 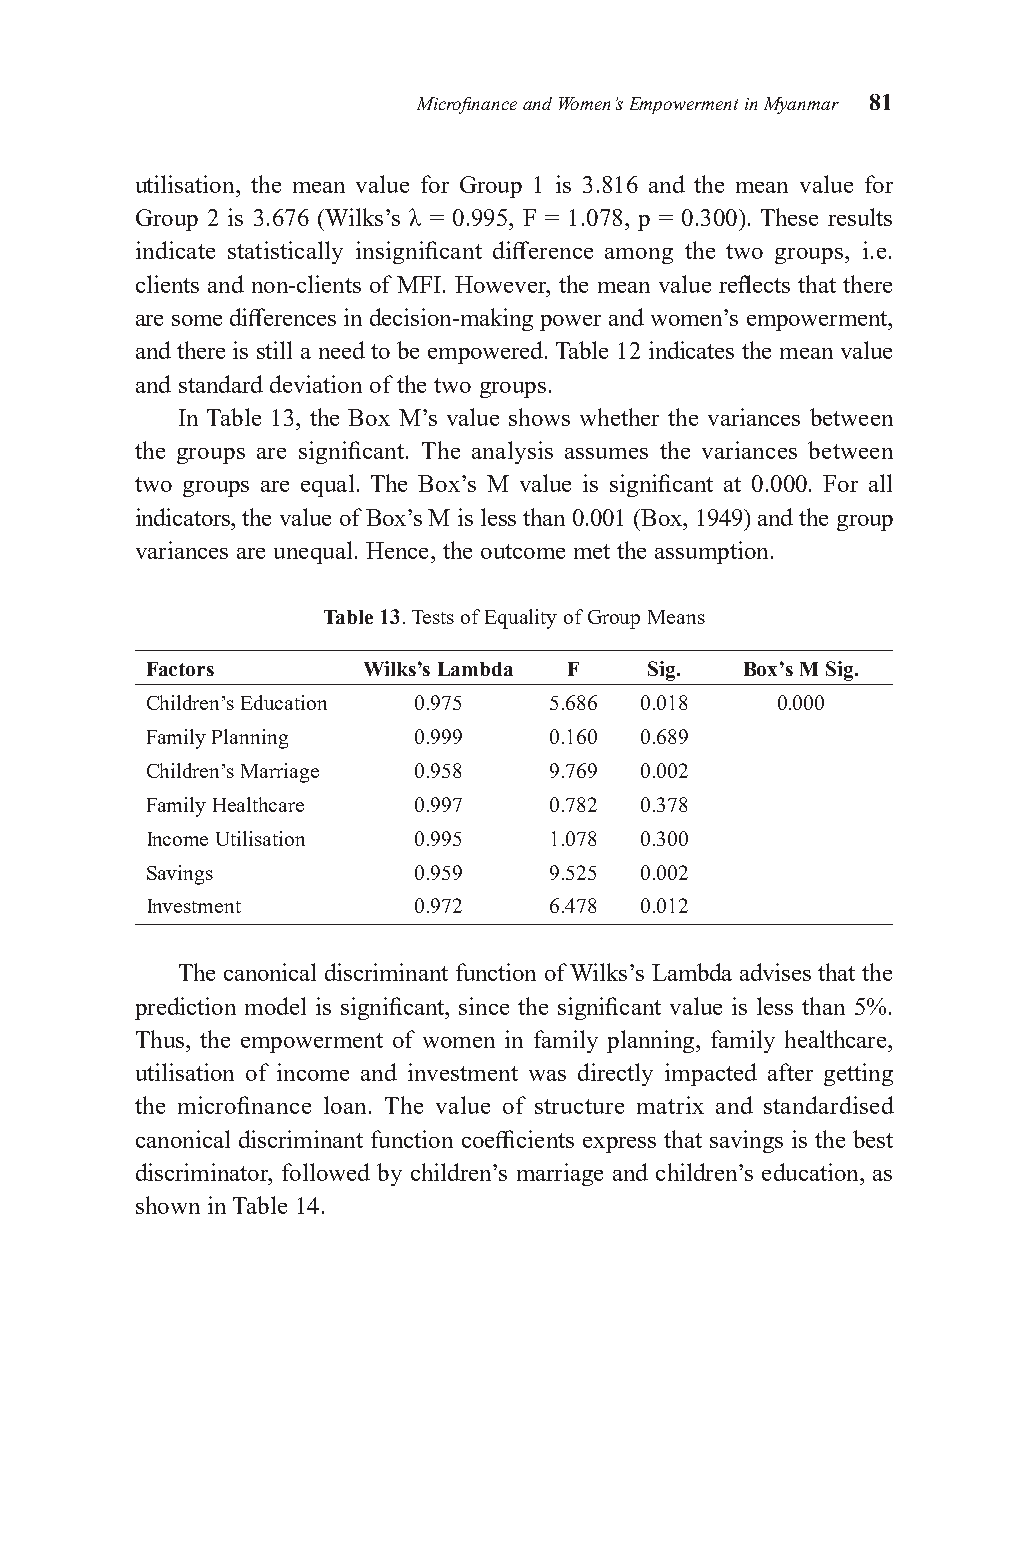 I want to click on statistically, so click(x=285, y=252).
